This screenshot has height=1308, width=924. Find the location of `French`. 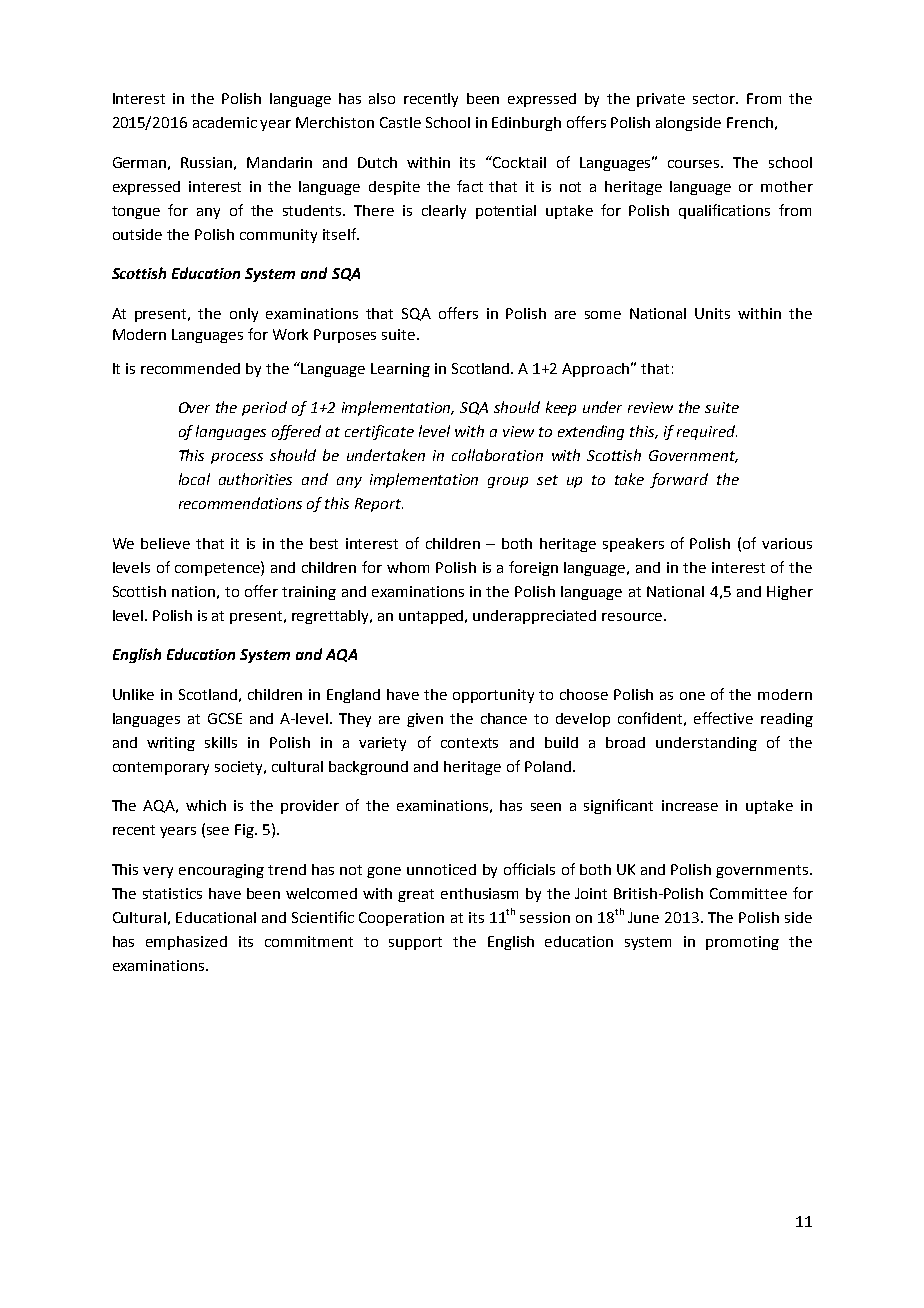

French is located at coordinates (750, 122).
